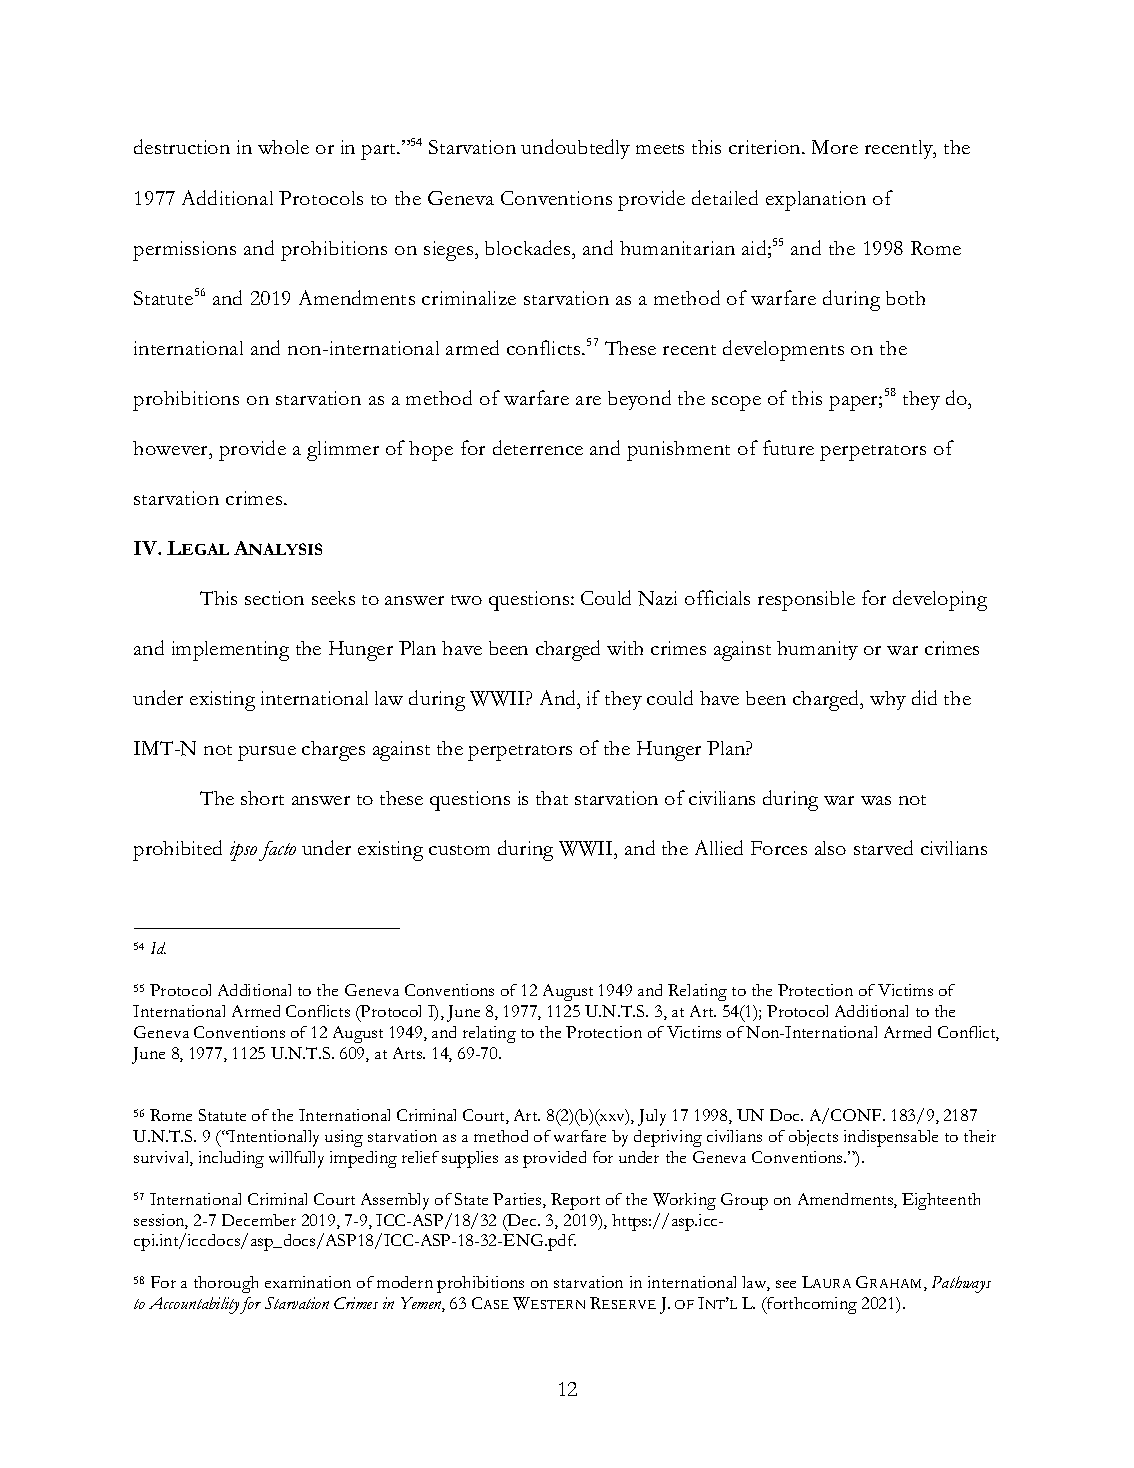 The height and width of the image is (1468, 1134). Describe the element at coordinates (552, 798) in the image. I see `that` at that location.
